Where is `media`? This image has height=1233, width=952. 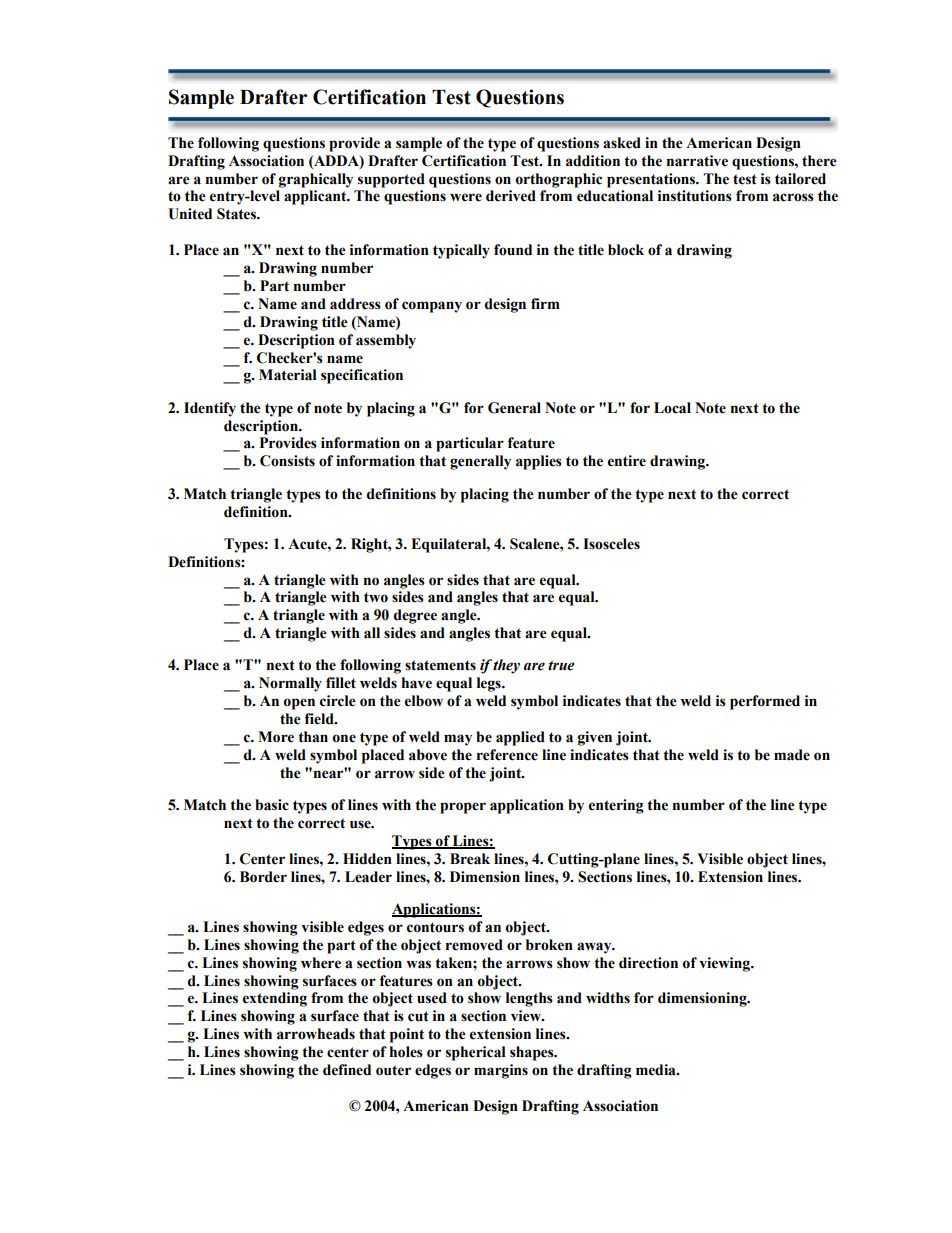
media is located at coordinates (657, 1070).
